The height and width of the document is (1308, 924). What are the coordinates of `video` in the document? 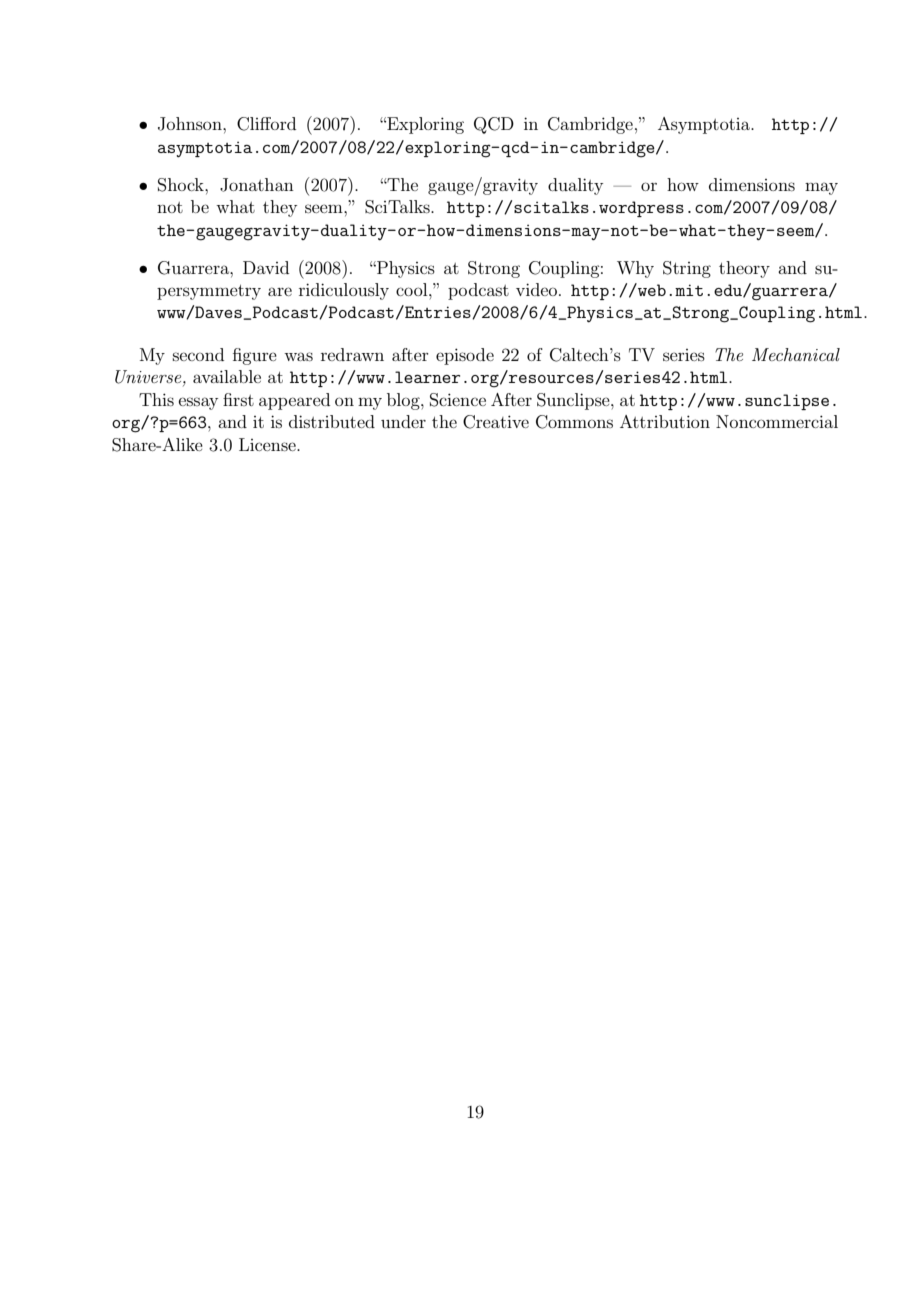 It's located at (536, 289).
